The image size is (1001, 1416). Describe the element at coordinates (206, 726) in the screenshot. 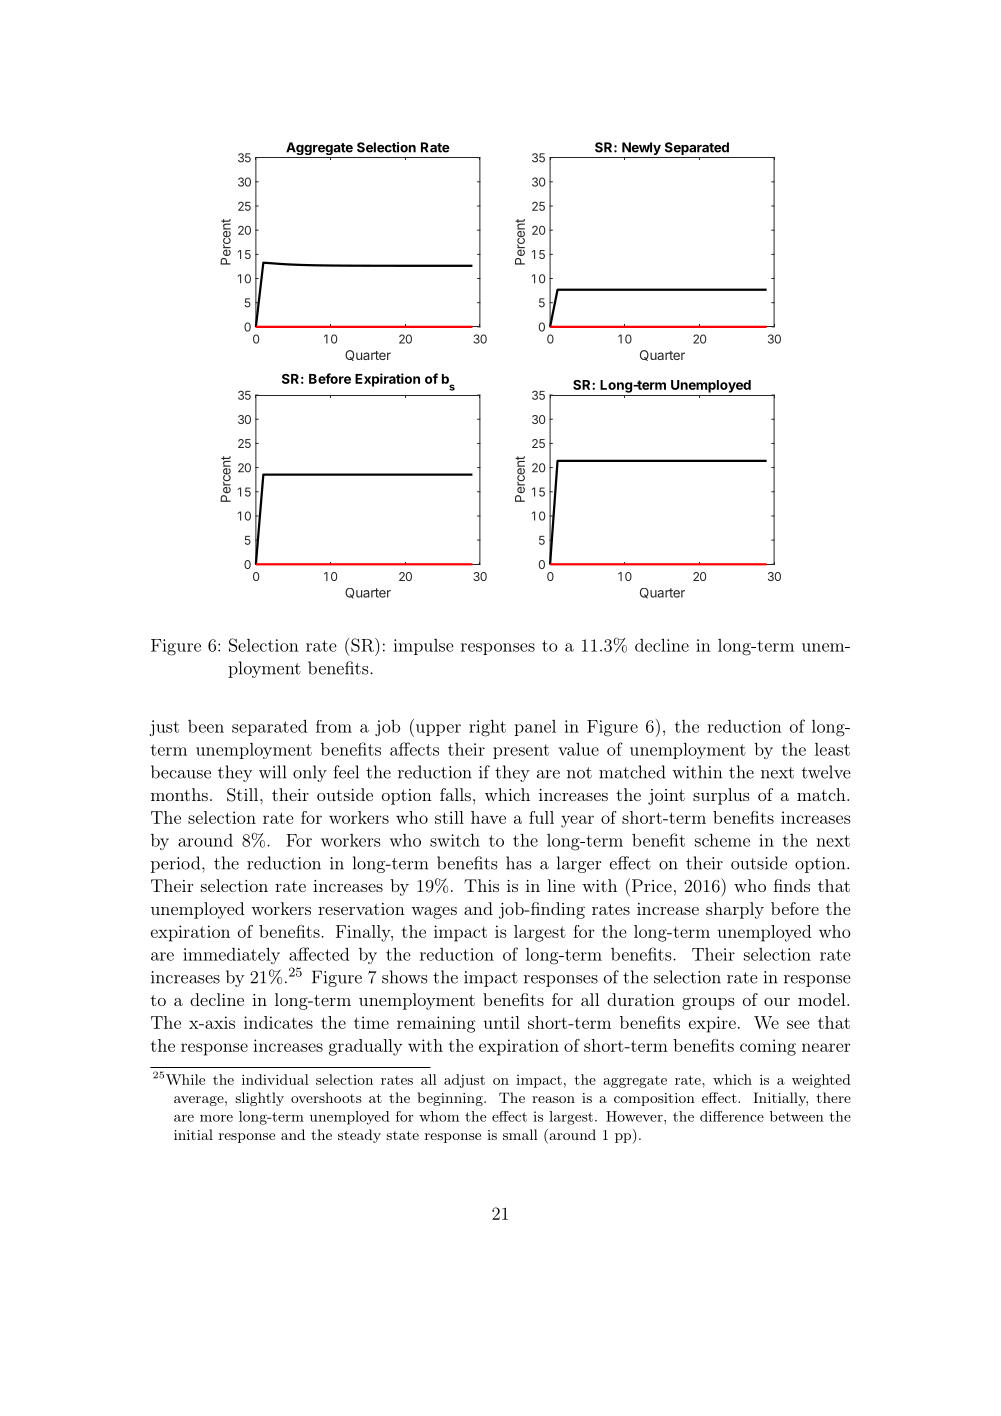

I see `been` at that location.
